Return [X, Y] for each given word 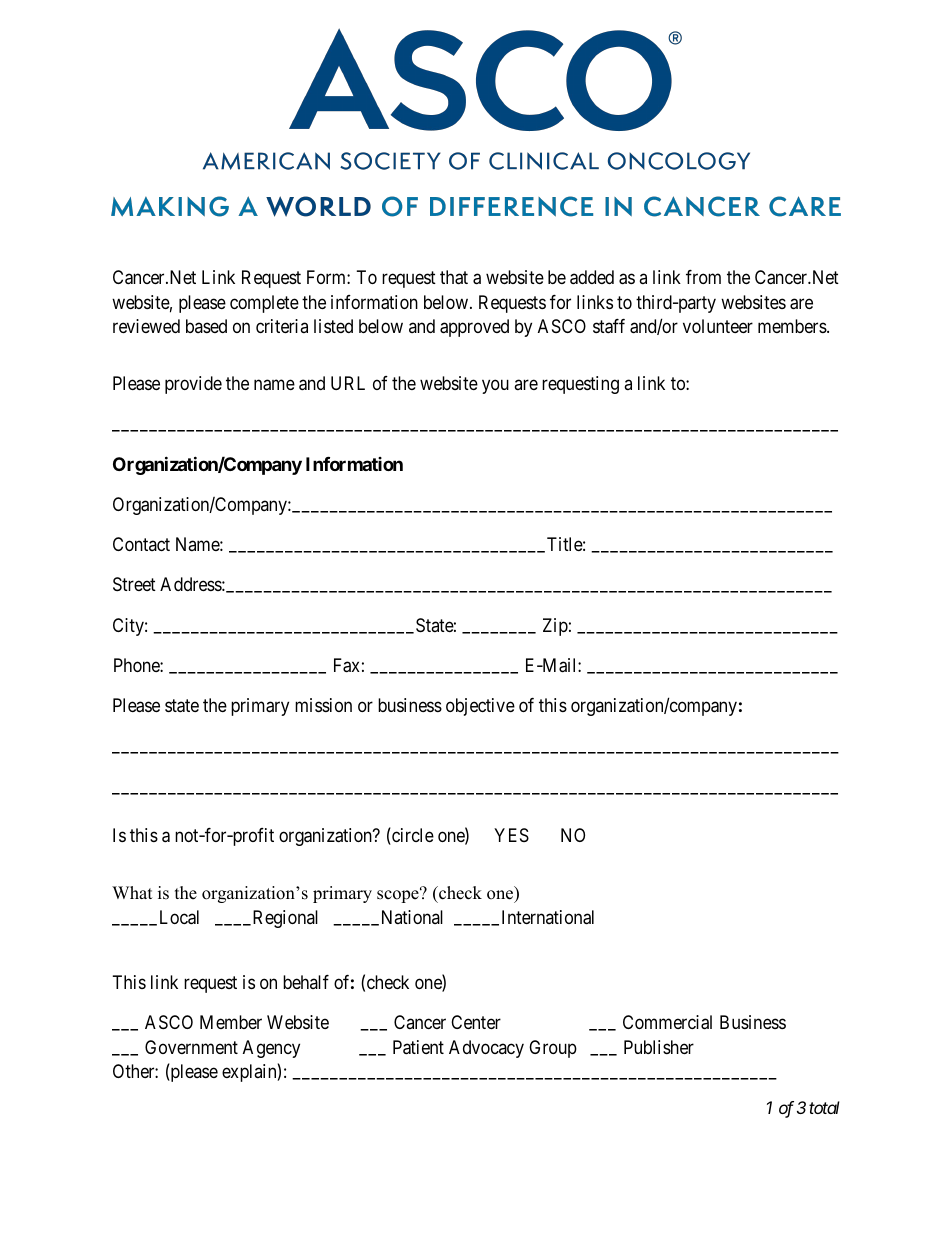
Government [191, 1047]
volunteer [718, 326]
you [495, 386]
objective [480, 707]
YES [511, 835]
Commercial [667, 1022]
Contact [141, 544]
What [132, 892]
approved [474, 328]
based [206, 326]
